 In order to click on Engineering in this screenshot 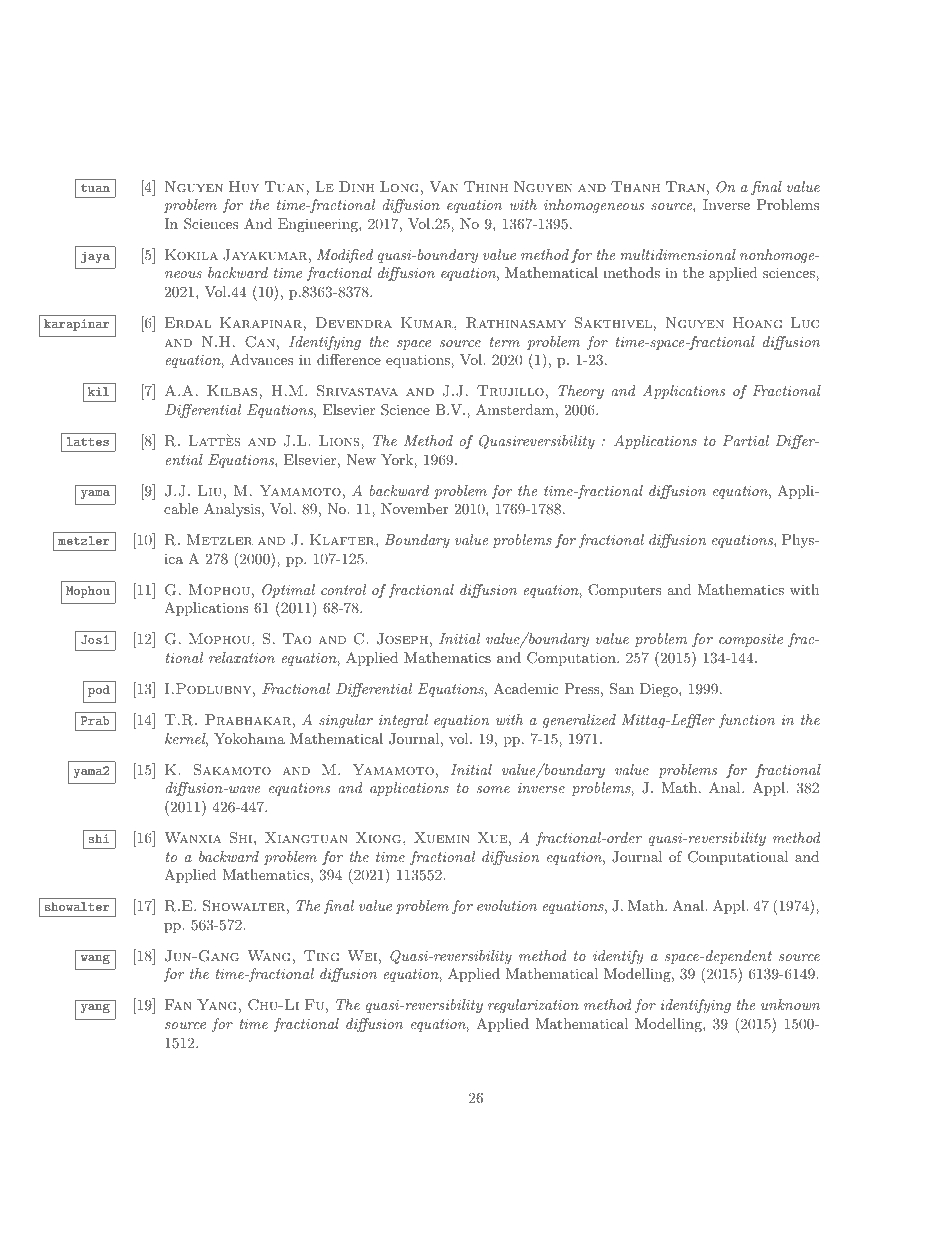, I will do `click(319, 225)`.
